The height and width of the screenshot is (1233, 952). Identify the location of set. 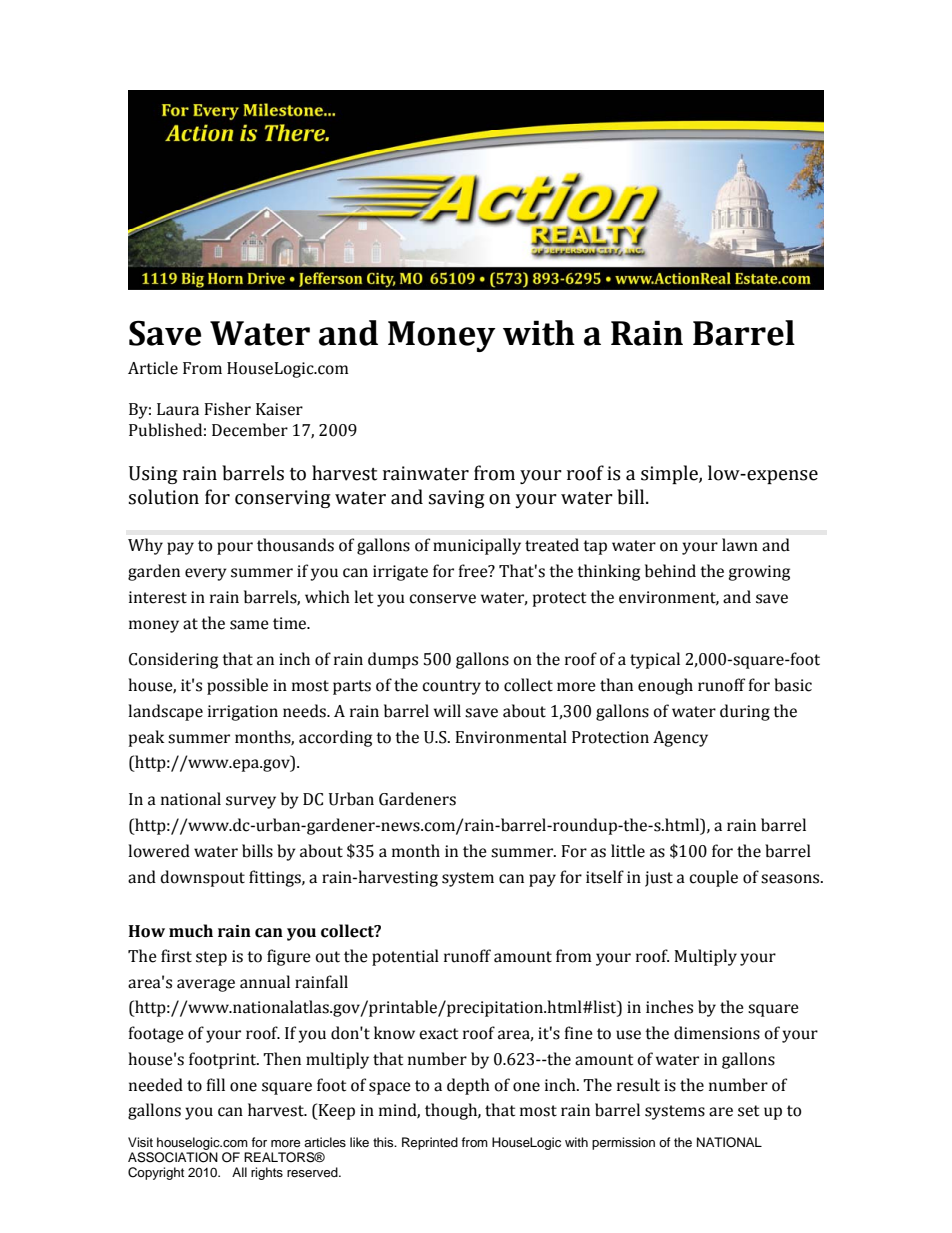
(748, 1111).
